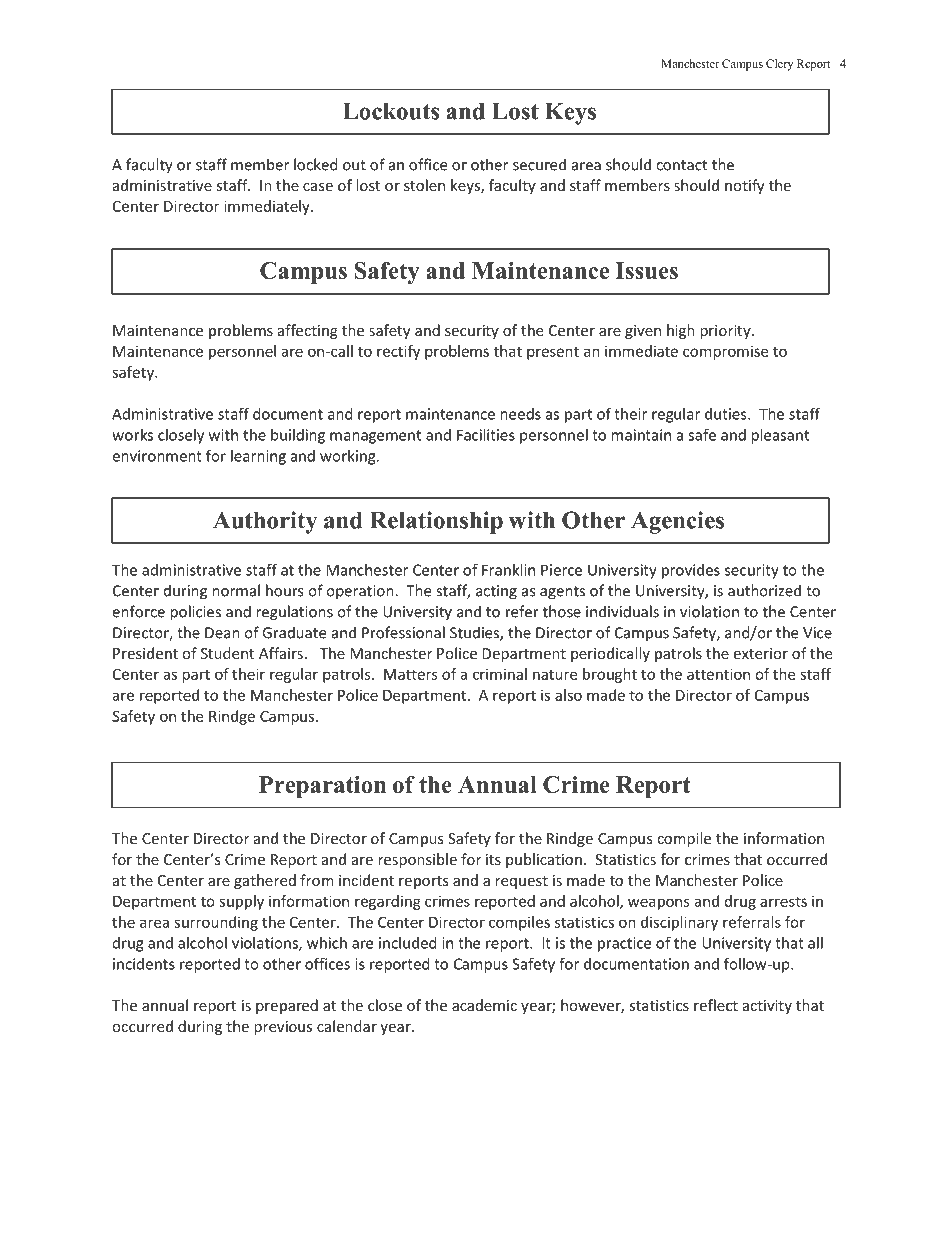  What do you see at coordinates (316, 164) in the page?
I see `locked` at bounding box center [316, 164].
